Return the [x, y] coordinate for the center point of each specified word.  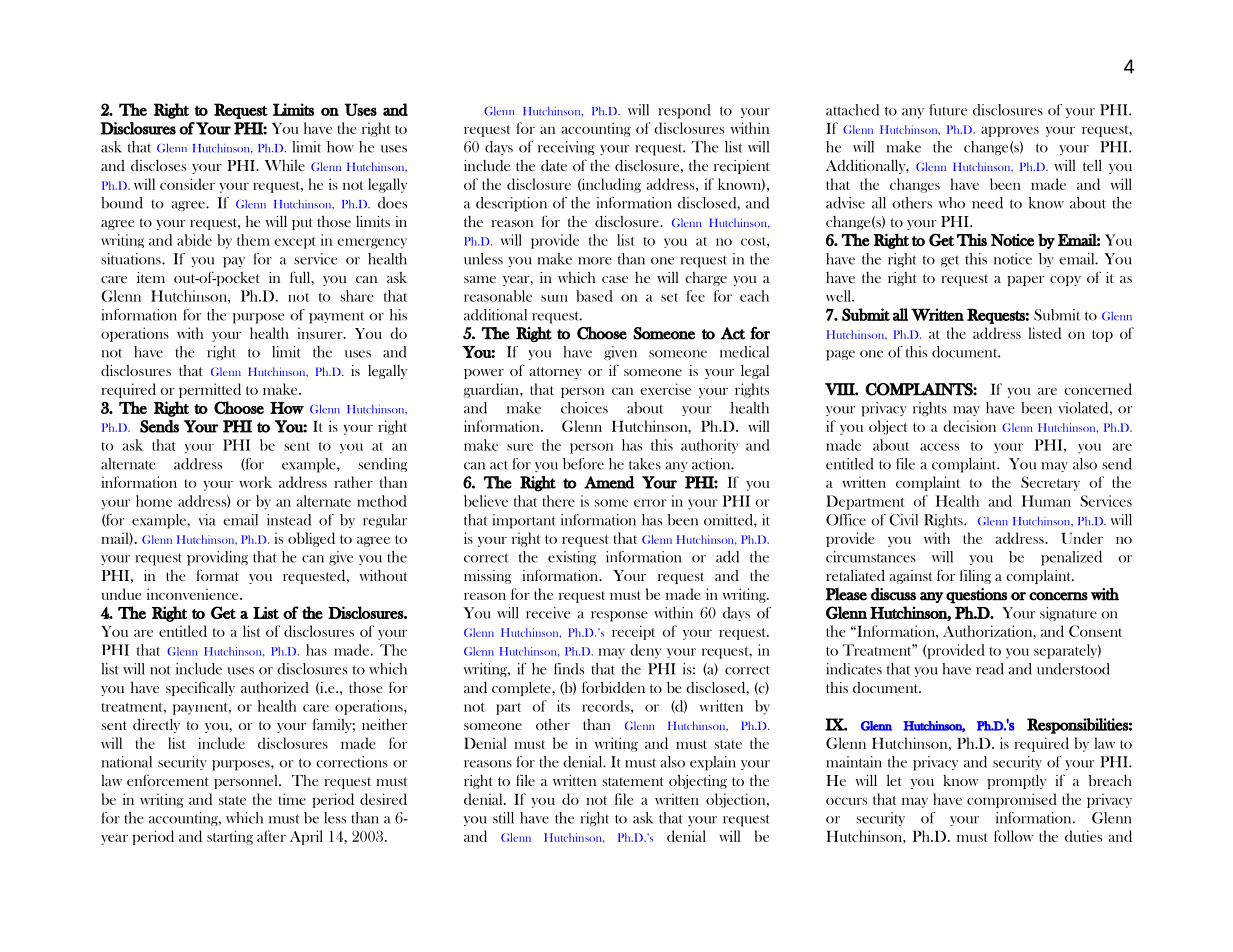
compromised [1012, 800]
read [990, 669]
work [255, 482]
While [285, 165]
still [503, 818]
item [151, 277]
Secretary [1050, 483]
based [594, 296]
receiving [566, 148]
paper [1025, 281]
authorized [275, 687]
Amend [609, 482]
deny [645, 651]
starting [230, 837]
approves [1010, 132]
